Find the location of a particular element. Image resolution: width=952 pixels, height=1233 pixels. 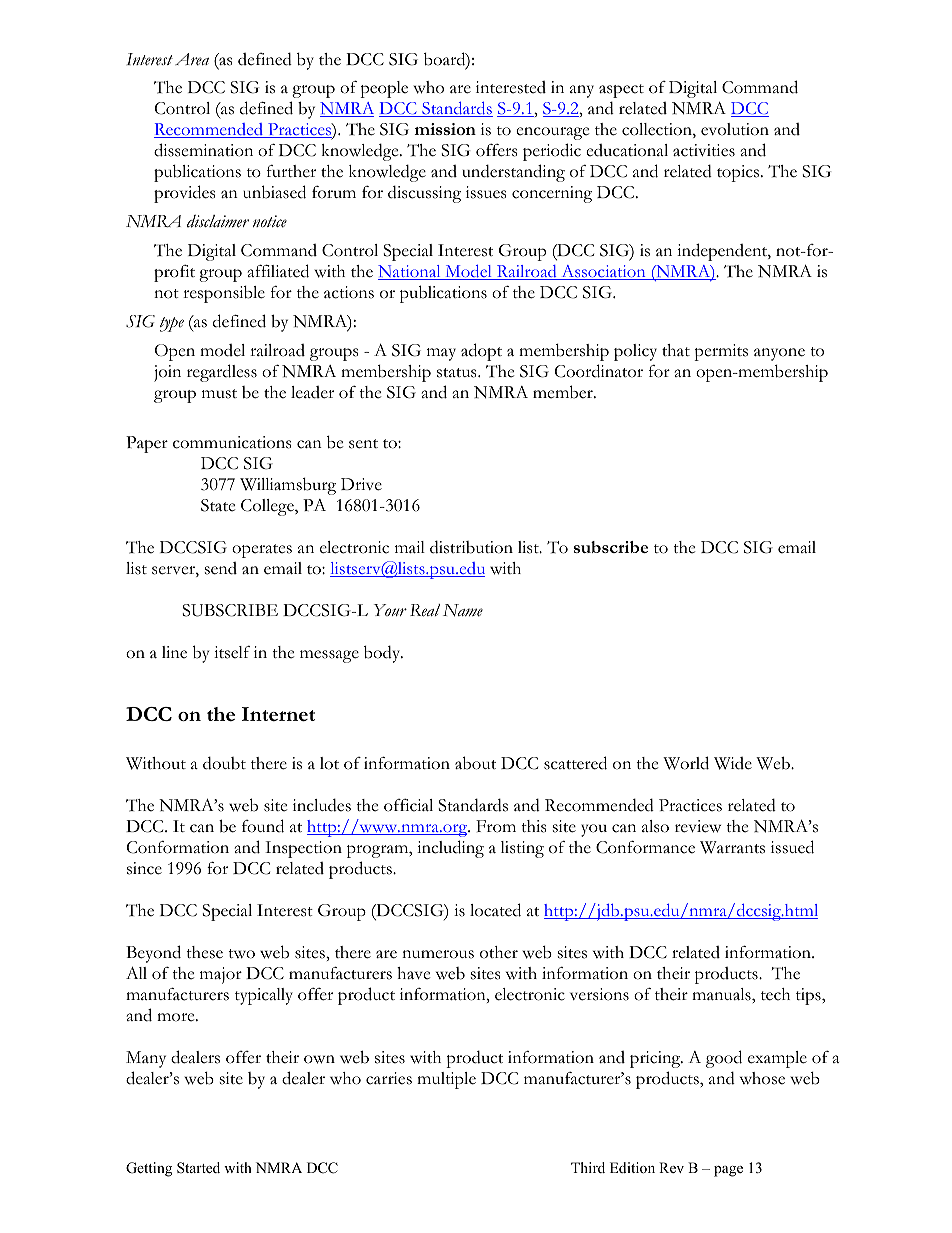

page is located at coordinates (728, 1171).
